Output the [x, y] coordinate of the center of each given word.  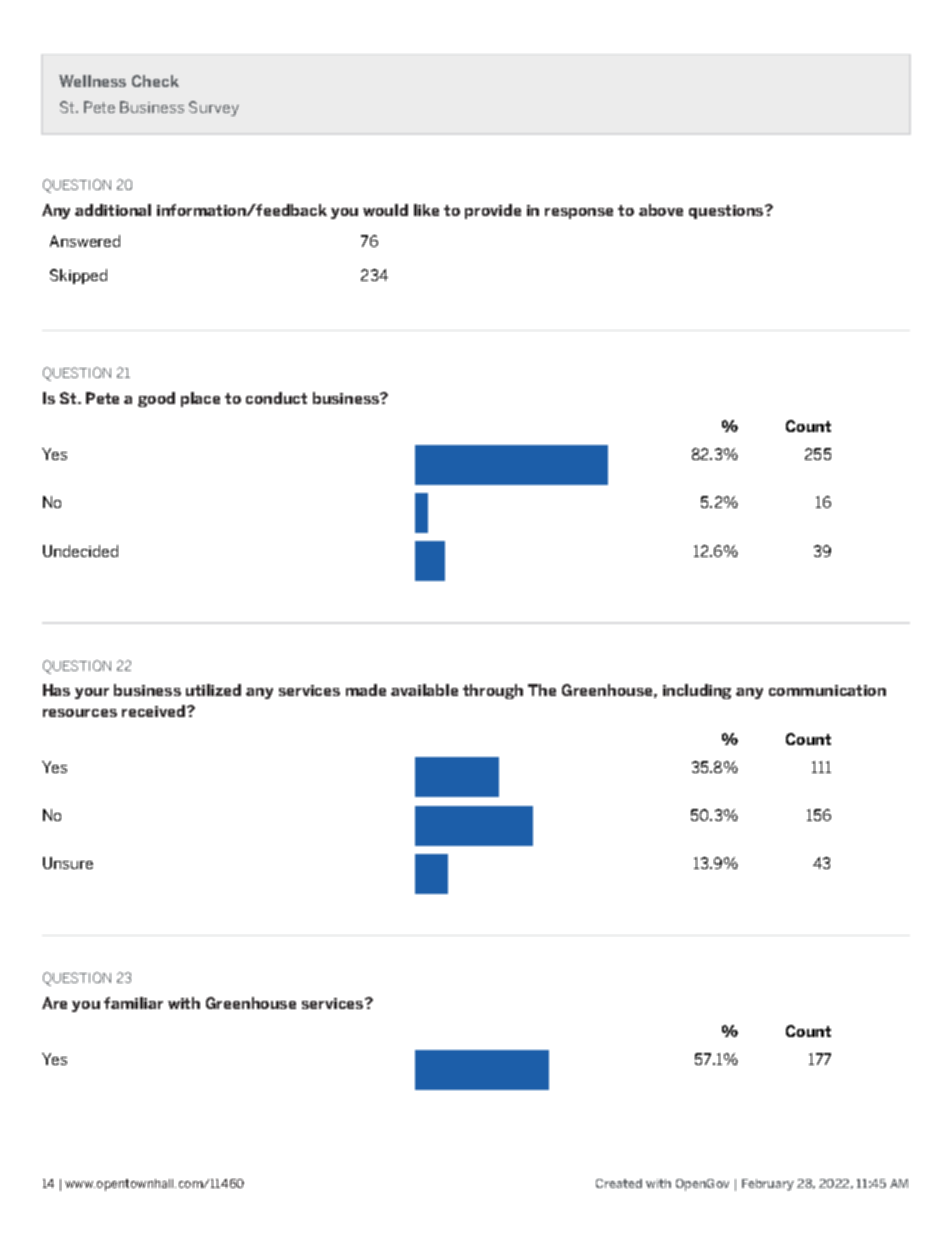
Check [155, 81]
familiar [133, 1003]
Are [54, 1003]
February [768, 1185]
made [366, 690]
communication [827, 690]
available [424, 690]
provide [493, 211]
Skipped [78, 276]
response [579, 213]
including [697, 691]
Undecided [80, 551]
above [661, 210]
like [426, 210]
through [493, 691]
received [155, 711]
